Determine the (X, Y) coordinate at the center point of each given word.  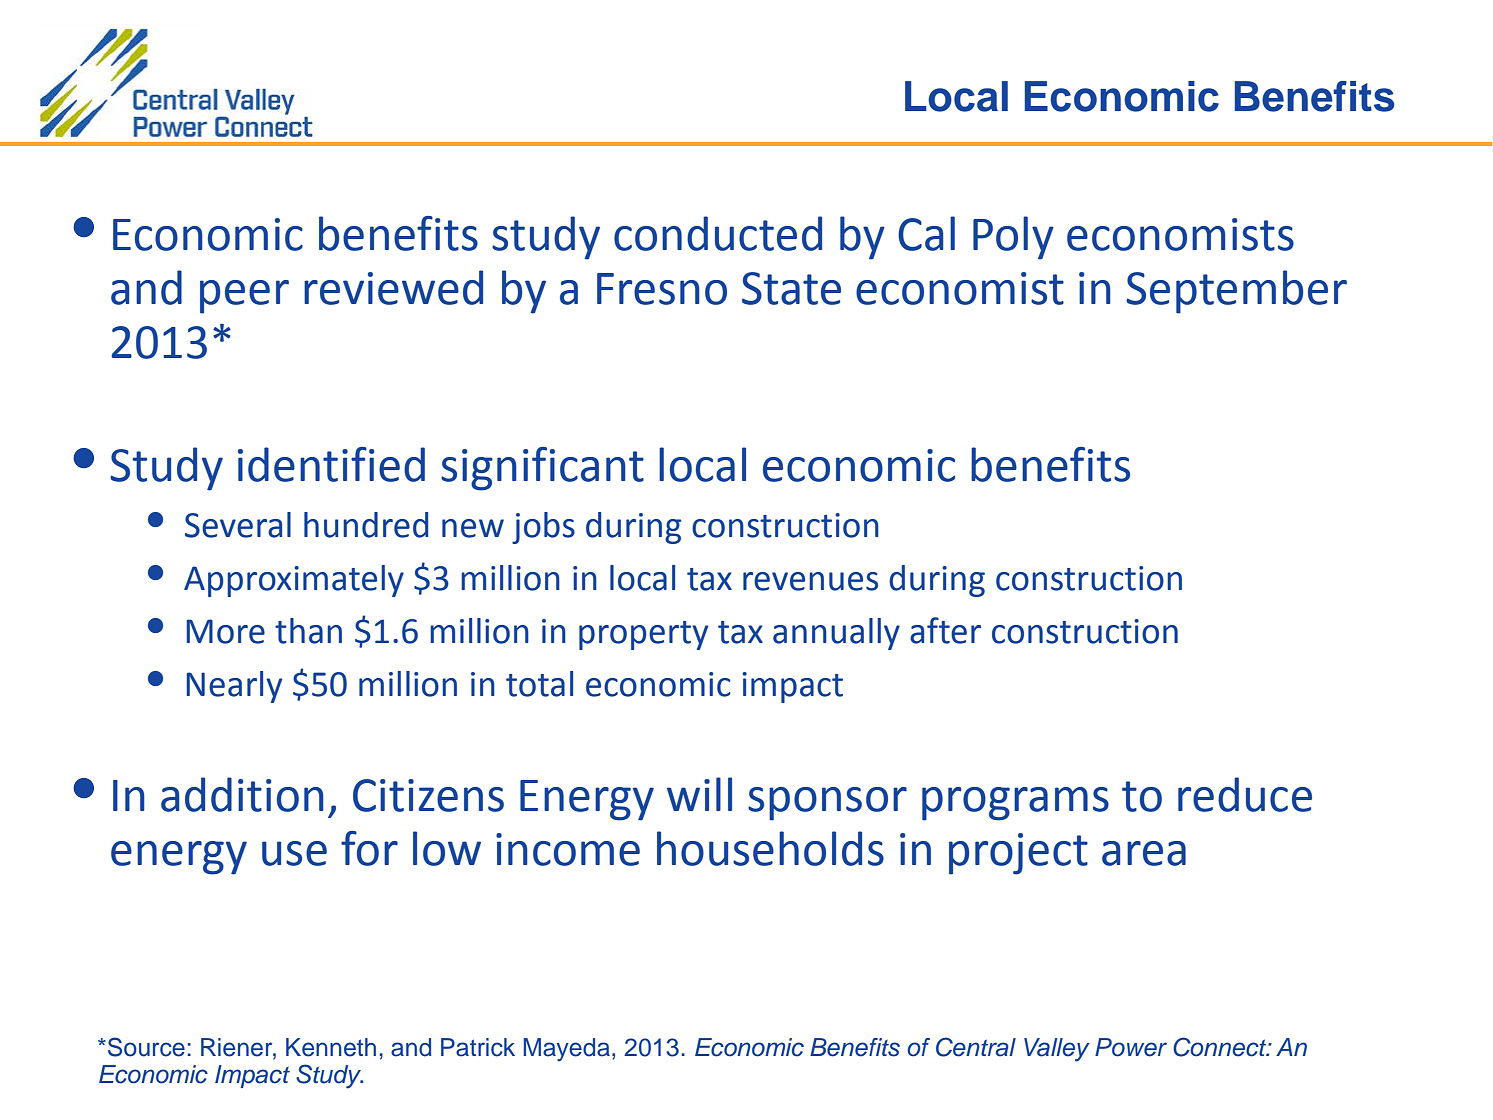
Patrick (478, 1047)
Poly (1013, 238)
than (308, 631)
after (945, 630)
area (1144, 853)
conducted (718, 233)
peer (244, 297)
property (643, 635)
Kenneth (331, 1047)
